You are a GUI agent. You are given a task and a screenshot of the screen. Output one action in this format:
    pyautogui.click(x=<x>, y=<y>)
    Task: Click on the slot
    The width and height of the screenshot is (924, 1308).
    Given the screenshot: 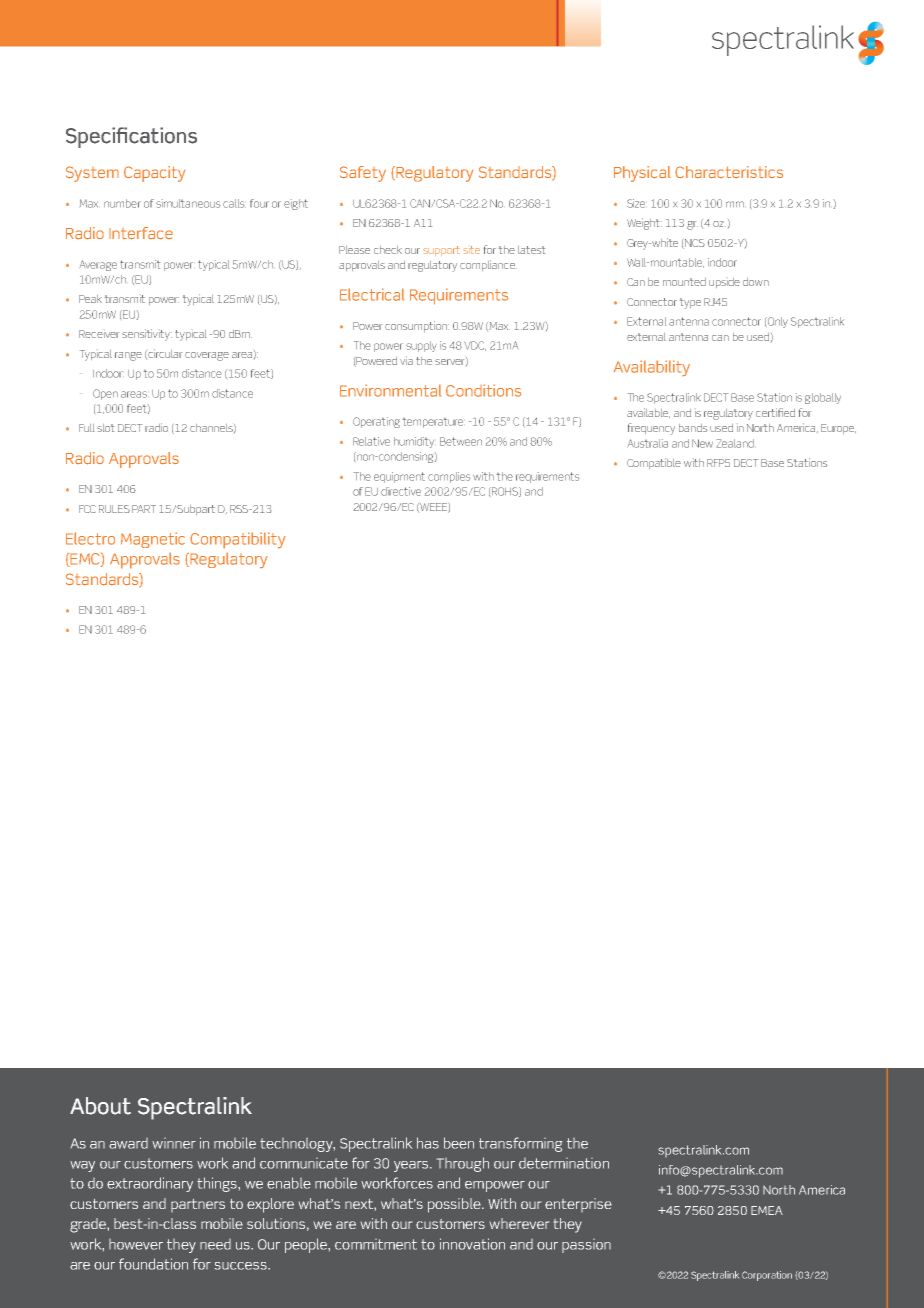 What is the action you would take?
    pyautogui.click(x=105, y=428)
